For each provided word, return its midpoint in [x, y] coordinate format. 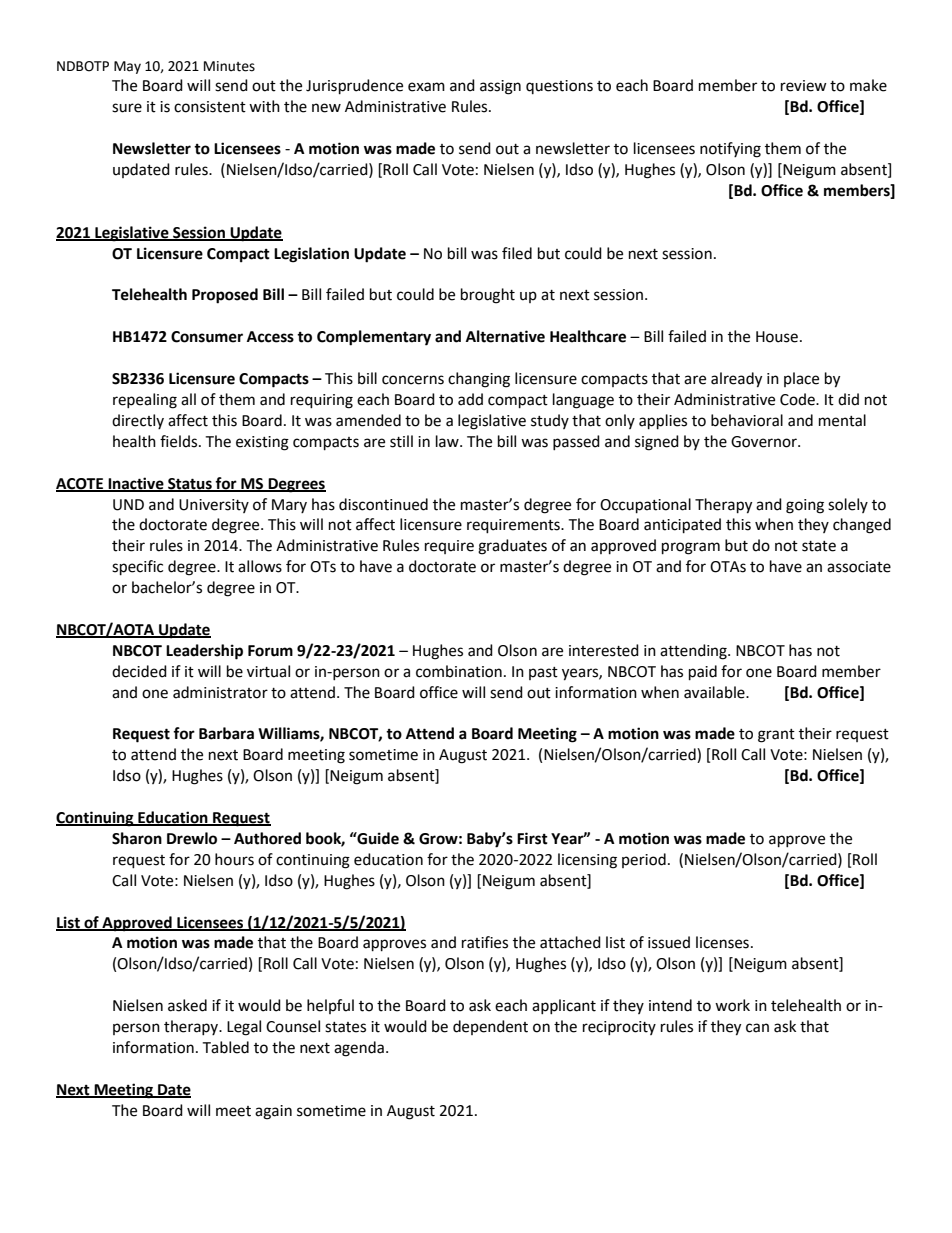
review [804, 86]
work [732, 1005]
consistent [210, 107]
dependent [490, 1027]
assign [500, 87]
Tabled [225, 1047]
